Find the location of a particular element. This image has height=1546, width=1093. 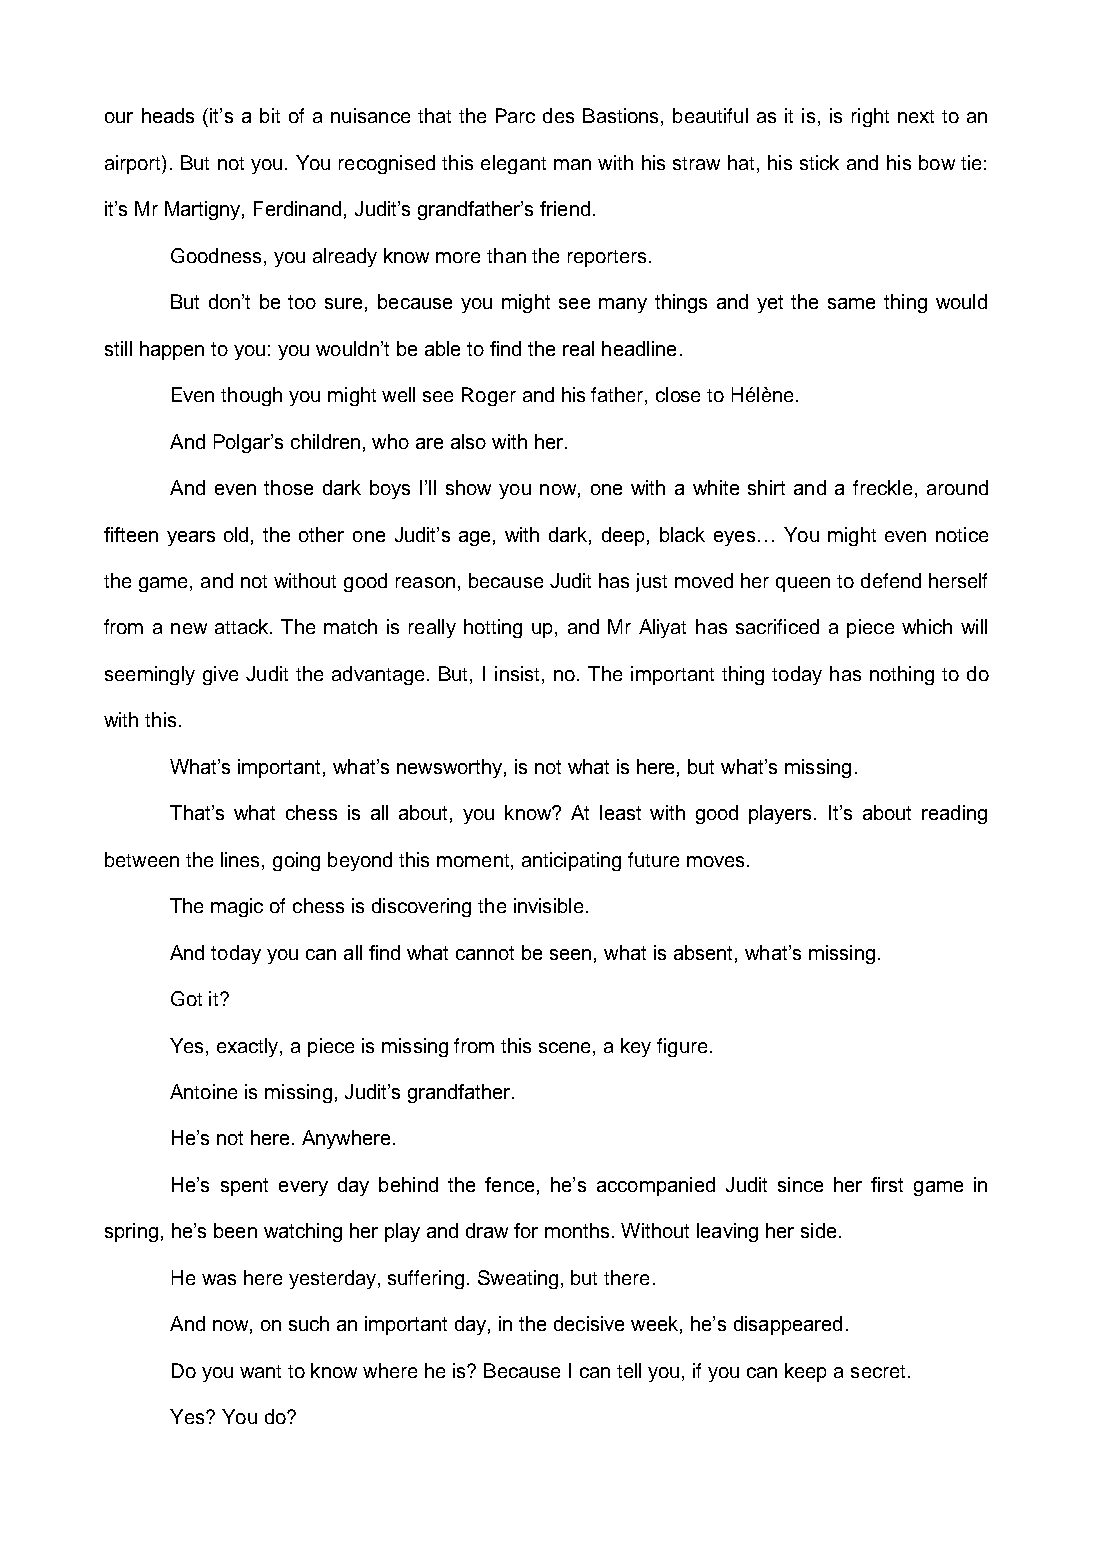

bit is located at coordinates (270, 115).
